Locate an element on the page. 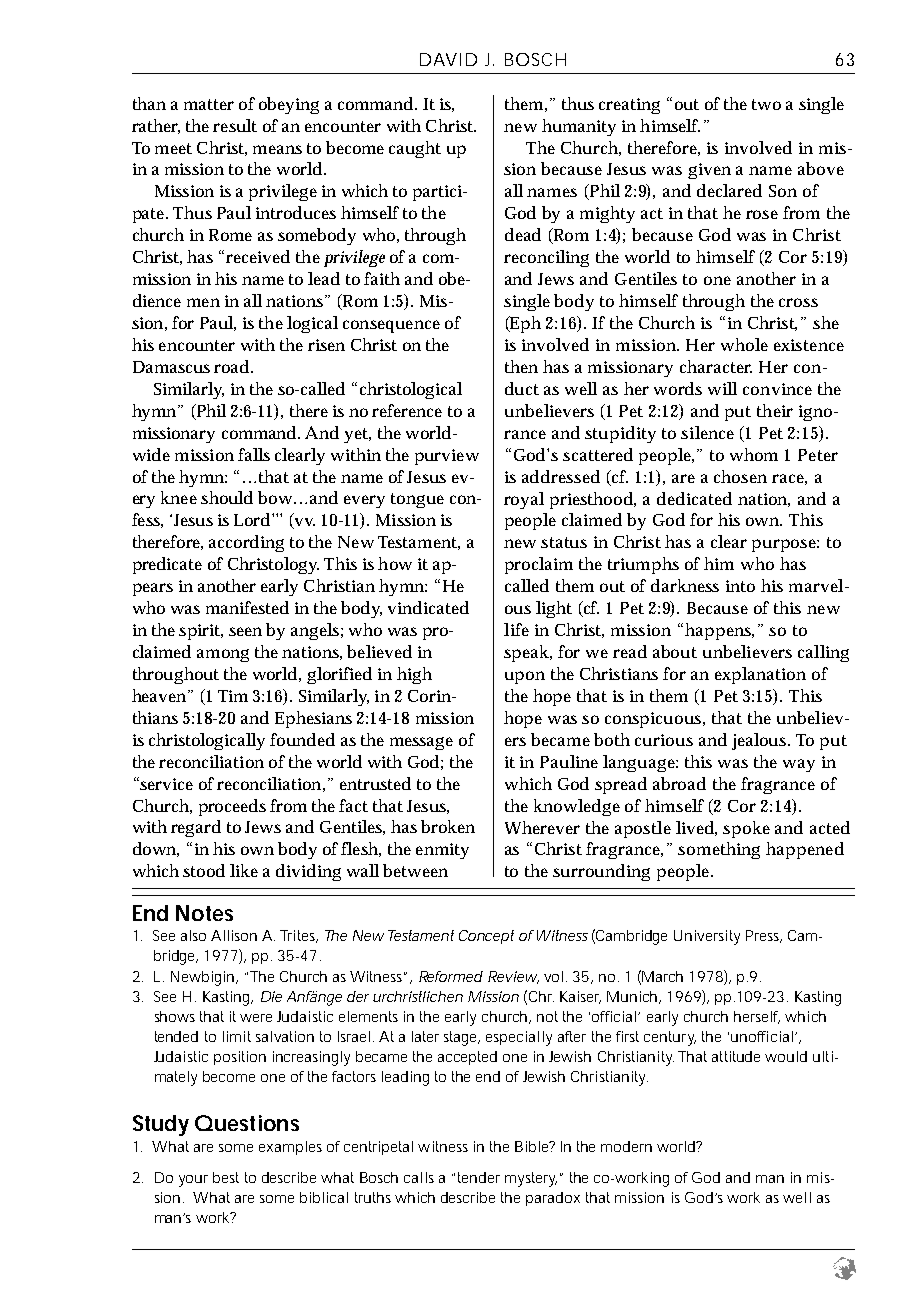 The width and height of the image is (921, 1316). falls is located at coordinates (254, 454).
